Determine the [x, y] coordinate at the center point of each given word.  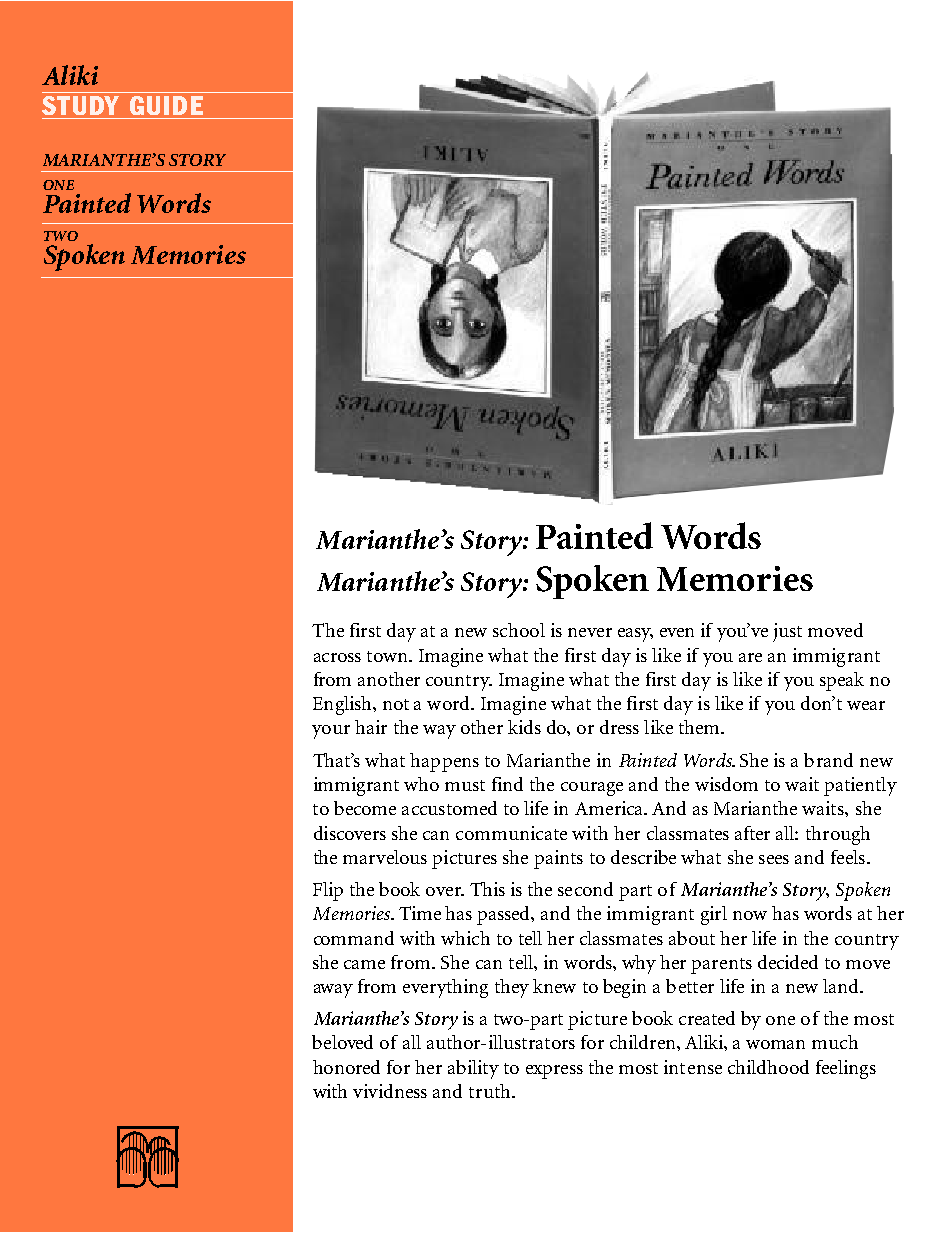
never [590, 632]
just [787, 632]
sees [774, 859]
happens [444, 762]
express [554, 1072]
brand [828, 760]
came [364, 964]
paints [558, 859]
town [388, 656]
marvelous [385, 857]
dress [619, 727]
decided [788, 962]
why [639, 964]
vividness [390, 1091]
